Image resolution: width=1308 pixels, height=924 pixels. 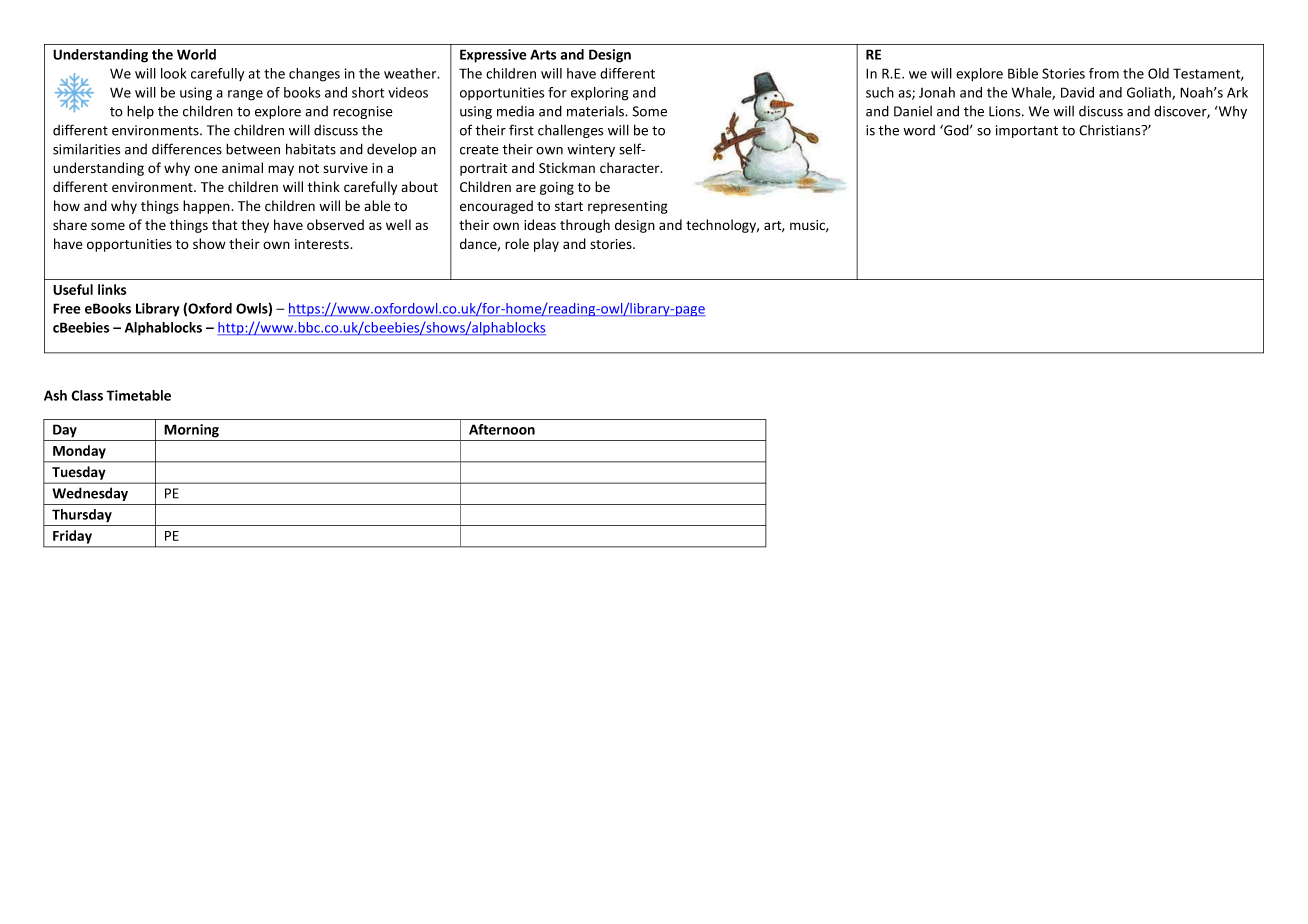 What do you see at coordinates (543, 54) in the screenshot?
I see `Arts` at bounding box center [543, 54].
